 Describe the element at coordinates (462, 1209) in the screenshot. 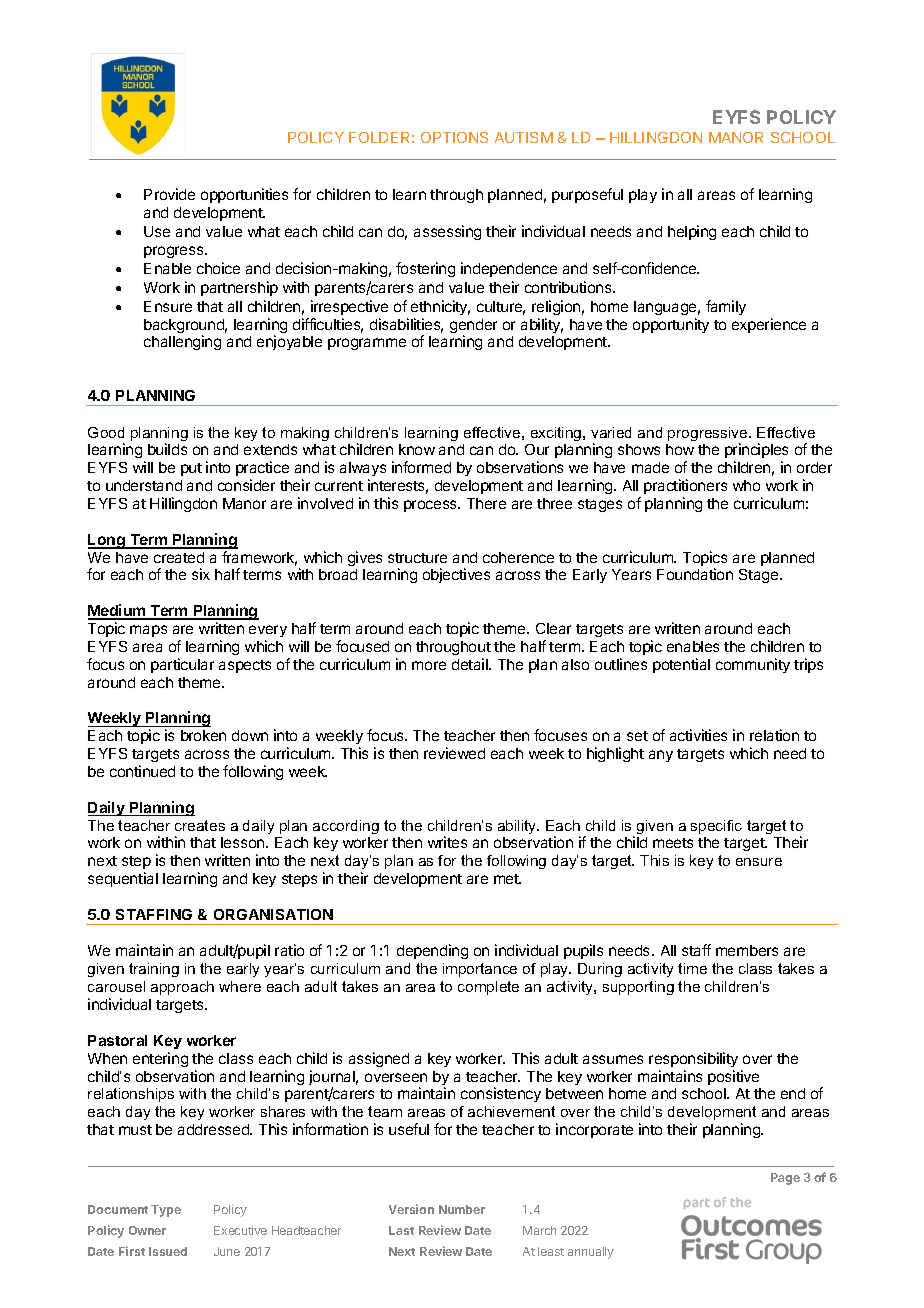

I see `Number` at that location.
